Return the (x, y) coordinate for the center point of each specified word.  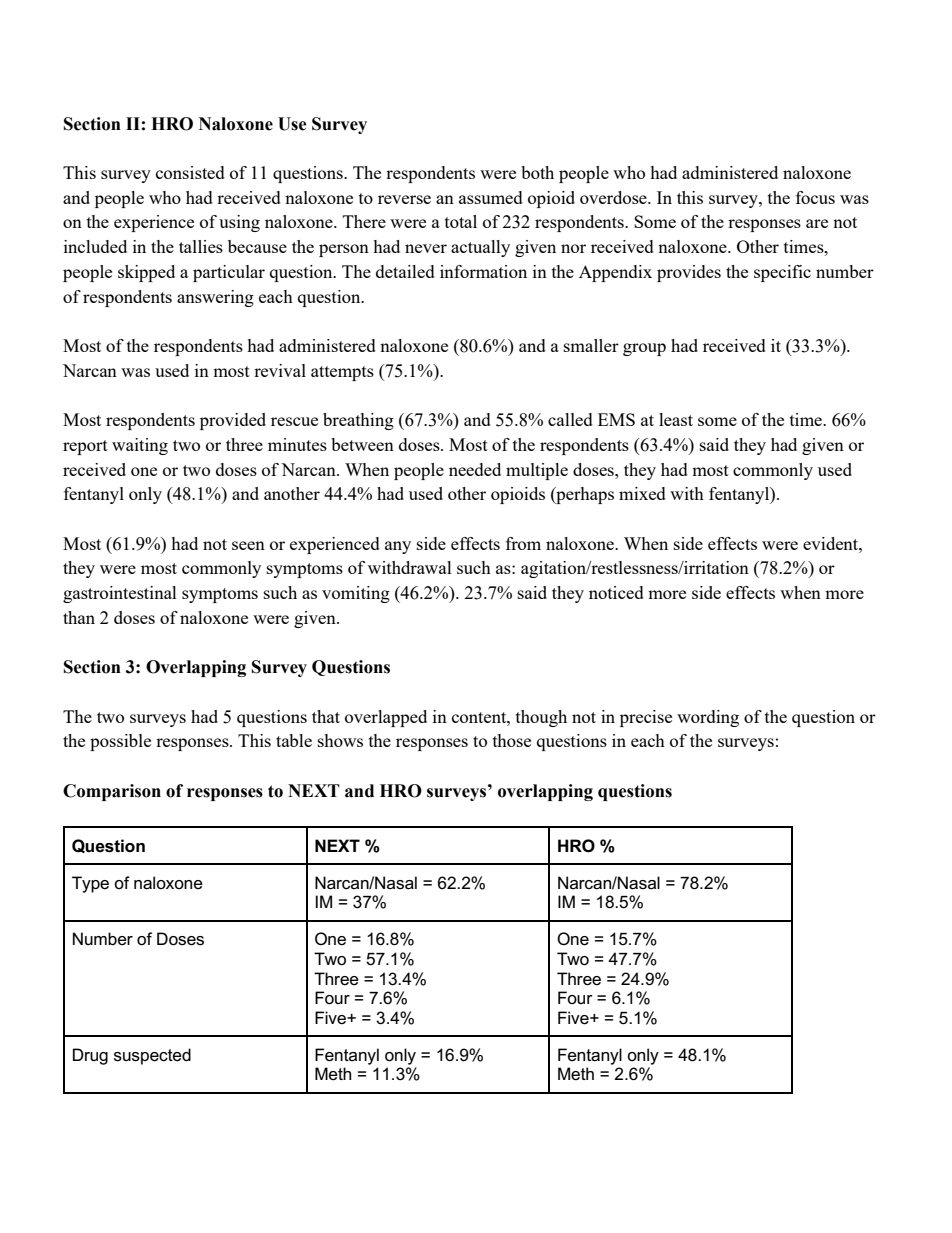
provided (233, 421)
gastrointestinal (120, 594)
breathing (358, 421)
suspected (152, 1056)
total (461, 221)
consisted (190, 172)
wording (708, 718)
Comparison (112, 792)
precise (646, 718)
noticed (616, 592)
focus (815, 197)
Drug (90, 1056)
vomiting (356, 594)
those (512, 740)
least (676, 419)
